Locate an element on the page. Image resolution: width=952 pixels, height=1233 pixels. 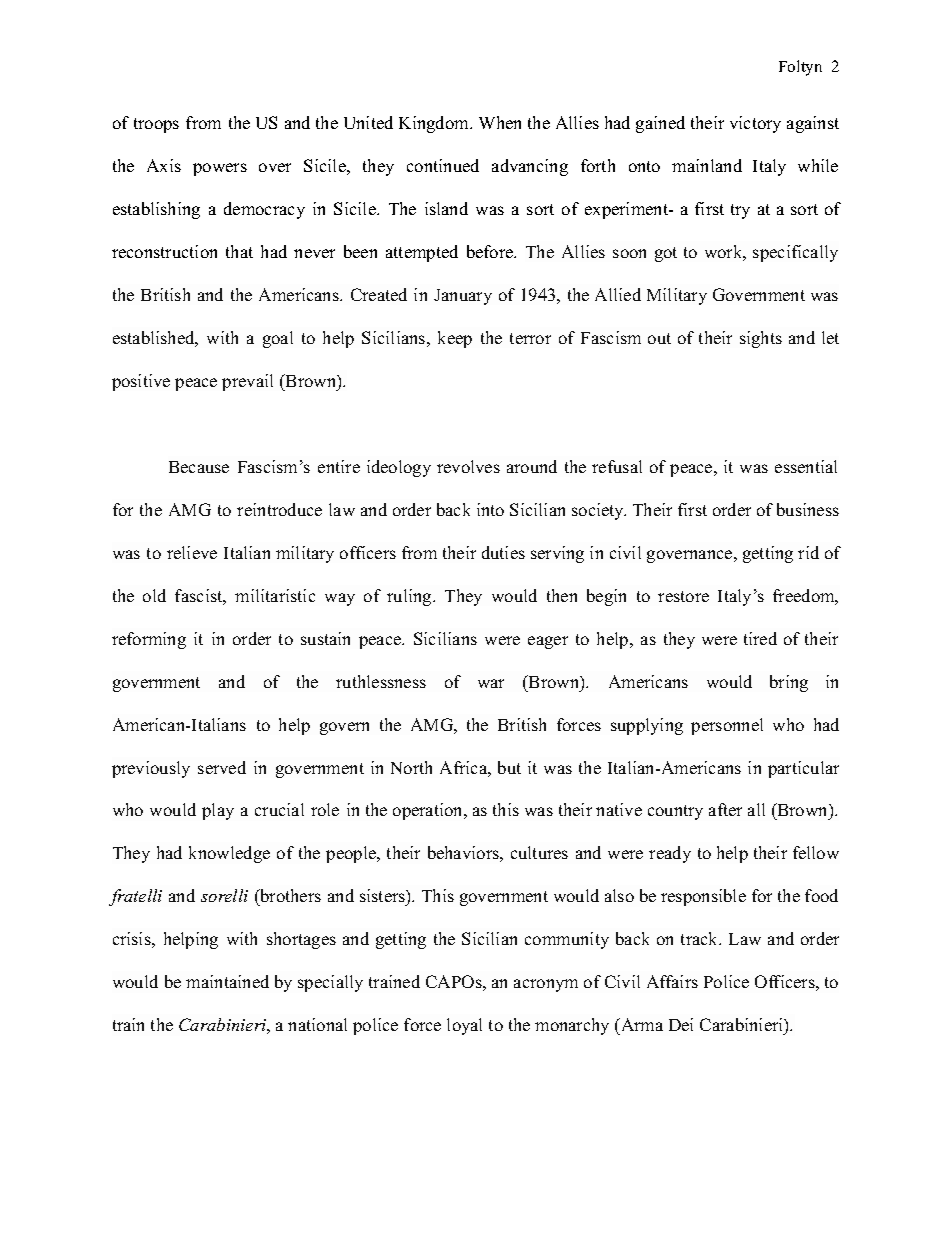
Because is located at coordinates (199, 467).
